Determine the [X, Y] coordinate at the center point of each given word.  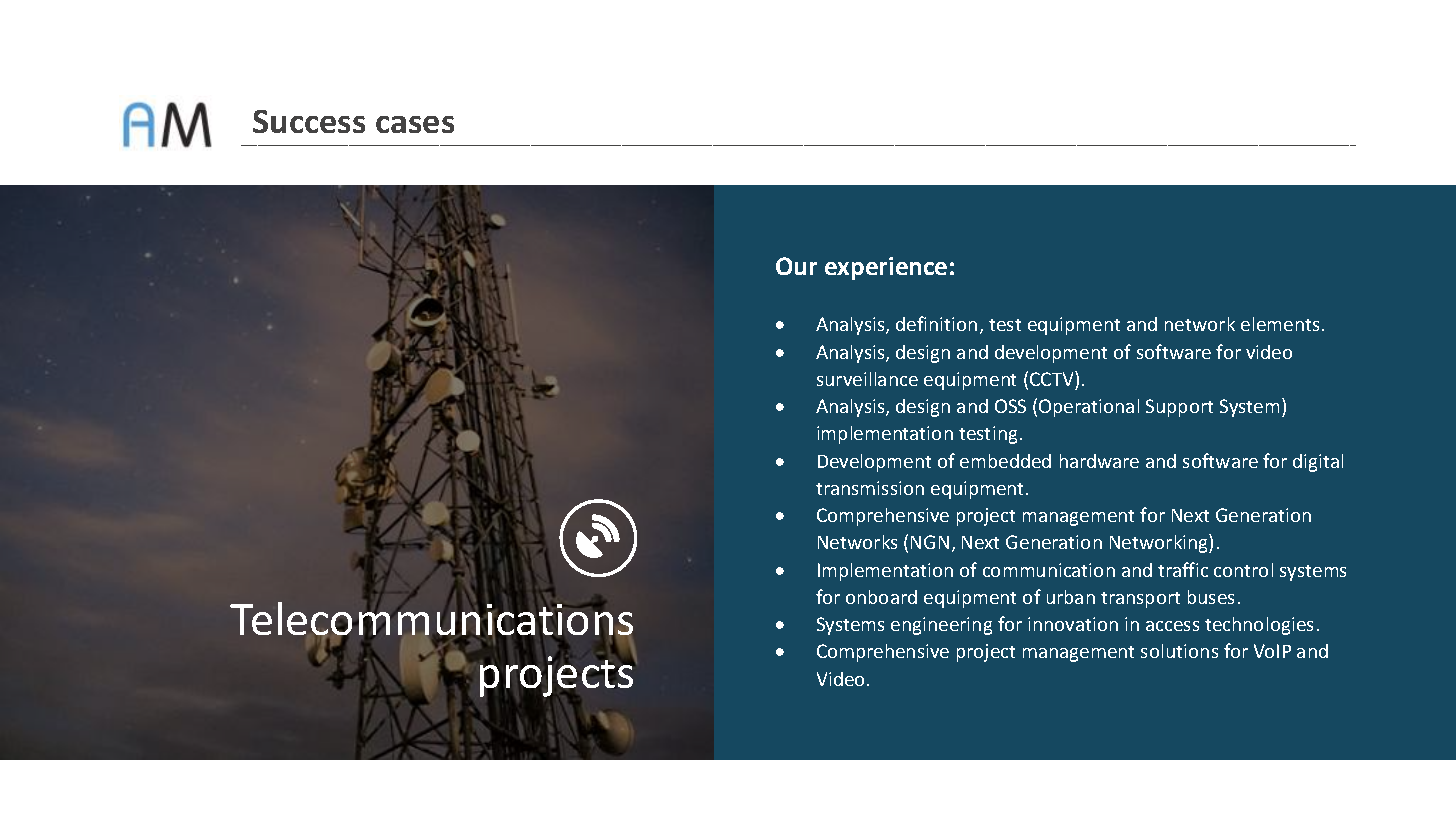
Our [796, 266]
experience [886, 268]
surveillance [867, 379]
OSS [1010, 406]
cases [415, 124]
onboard [881, 597]
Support [1179, 408]
